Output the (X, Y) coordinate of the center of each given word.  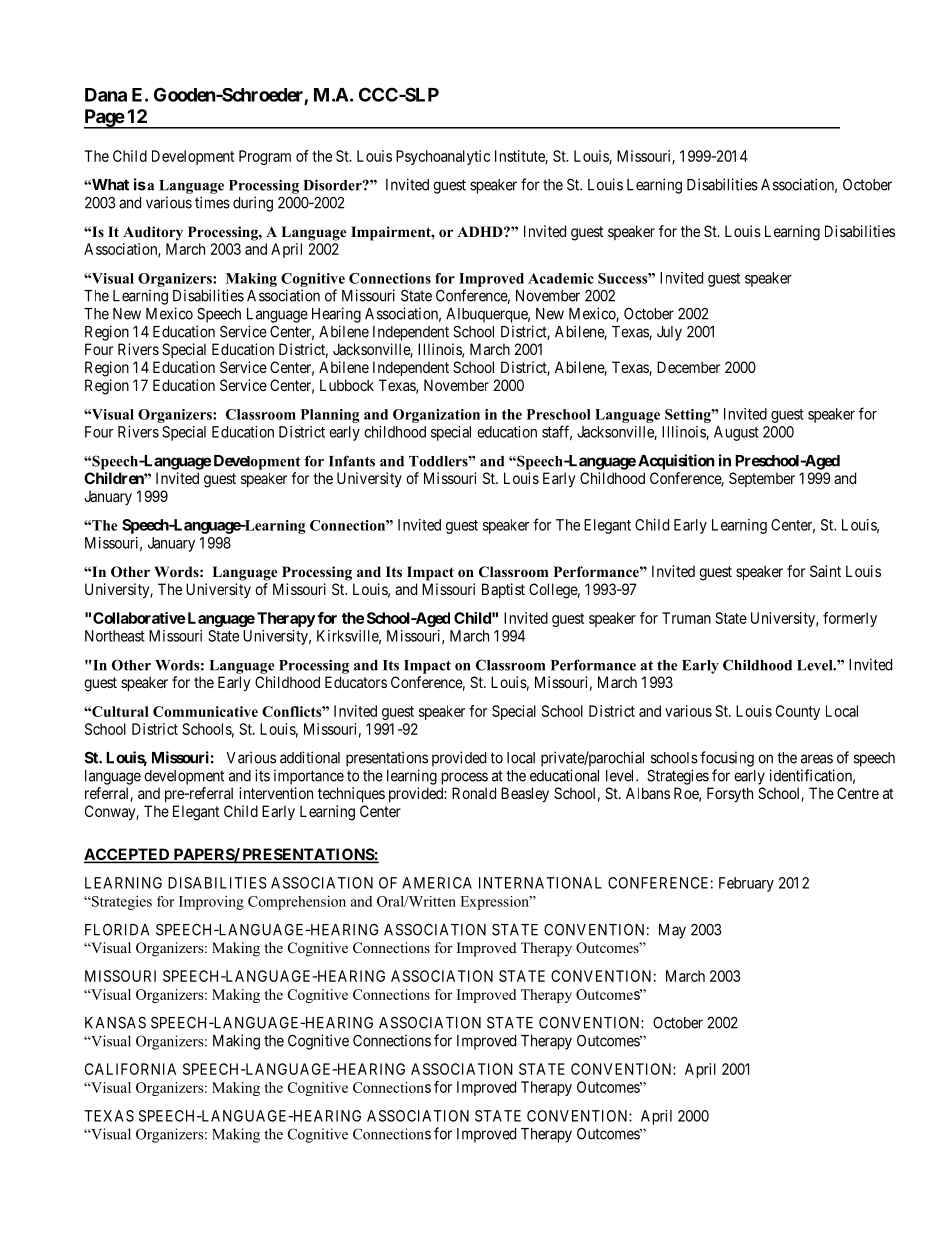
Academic (561, 278)
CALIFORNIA (130, 1069)
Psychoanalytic (443, 157)
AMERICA (437, 883)
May (672, 931)
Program (265, 157)
